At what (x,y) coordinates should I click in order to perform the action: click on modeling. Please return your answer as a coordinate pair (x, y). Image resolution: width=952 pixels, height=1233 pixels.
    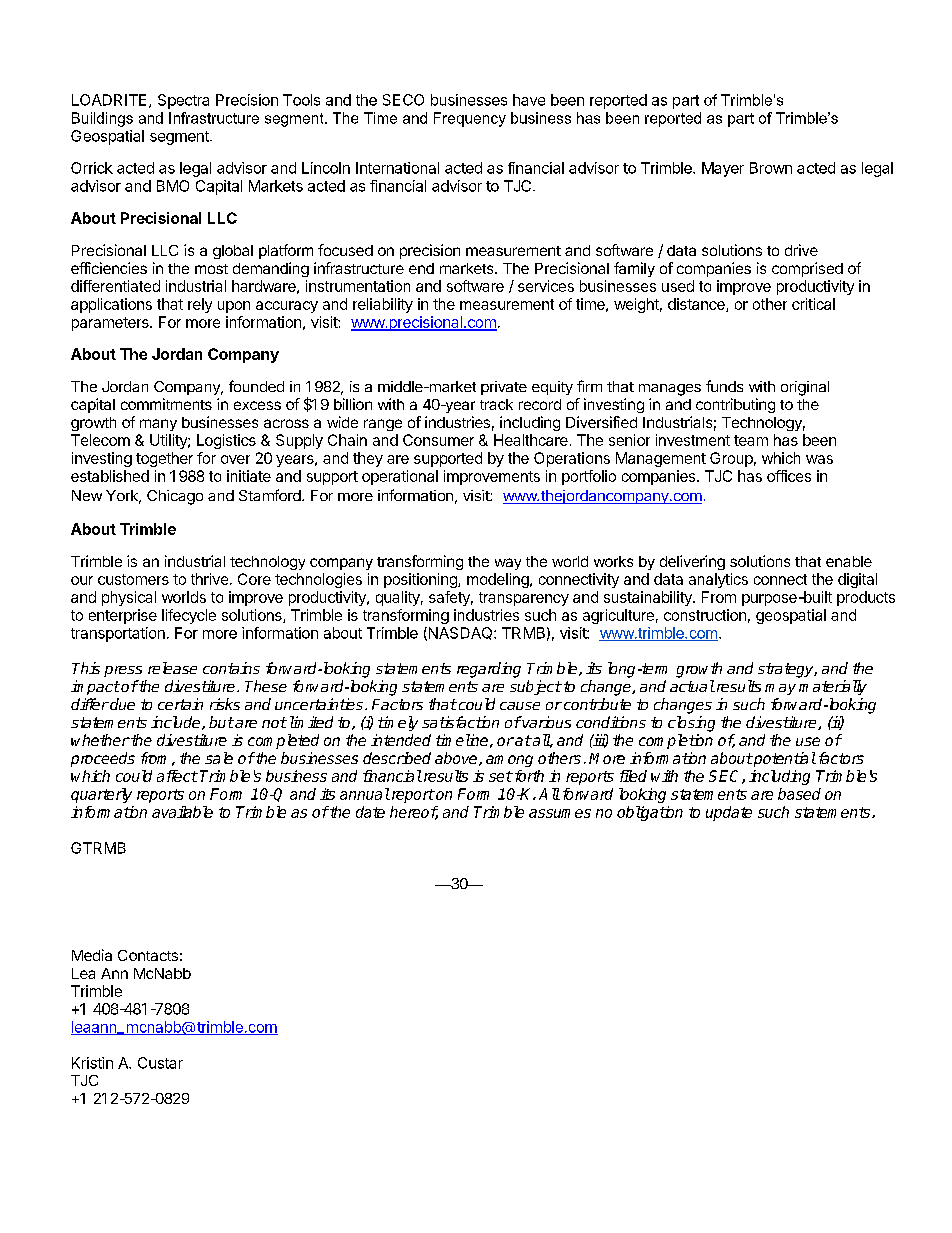
    Looking at the image, I should click on (499, 580).
